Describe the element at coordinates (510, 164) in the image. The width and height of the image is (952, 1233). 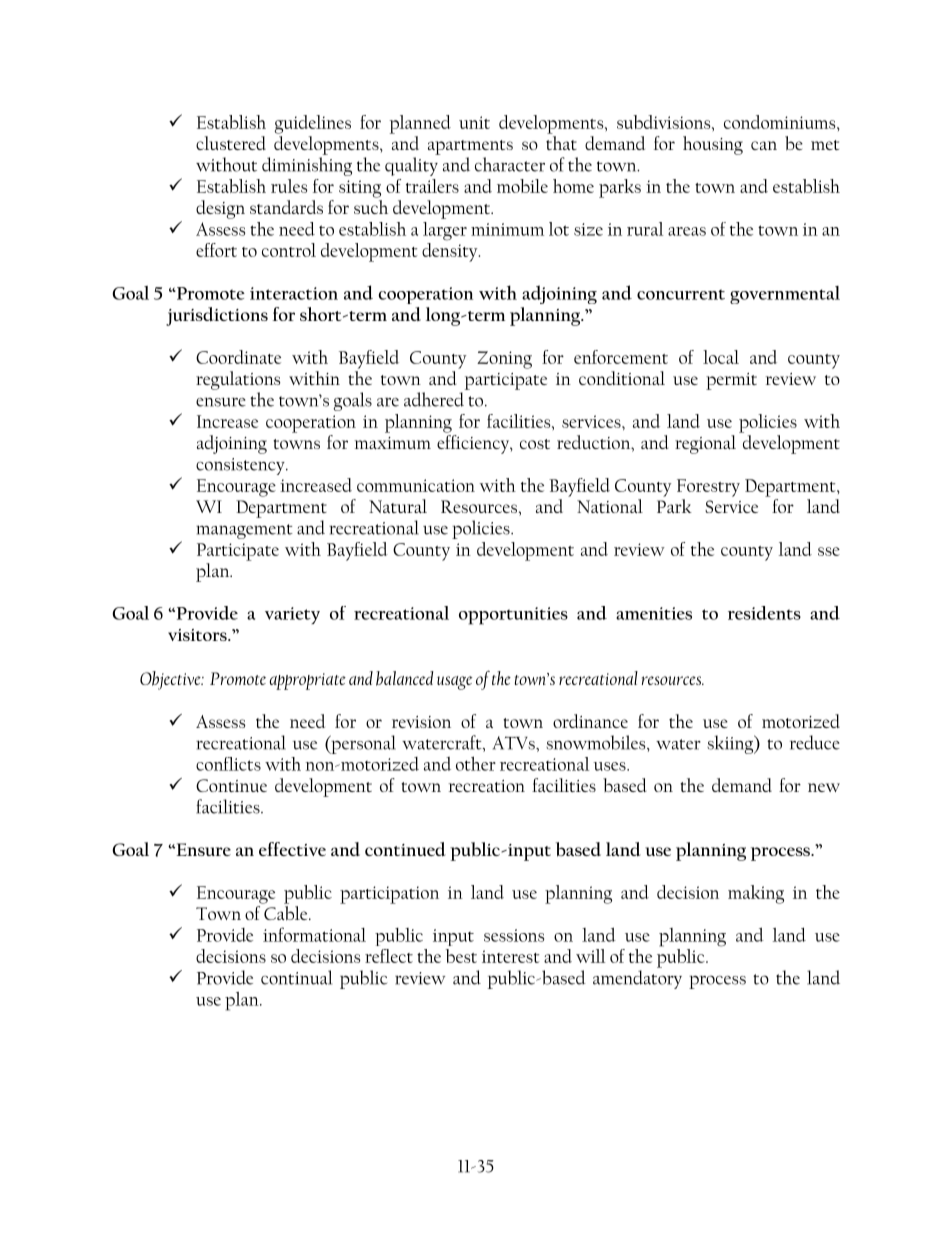
I see `character` at that location.
